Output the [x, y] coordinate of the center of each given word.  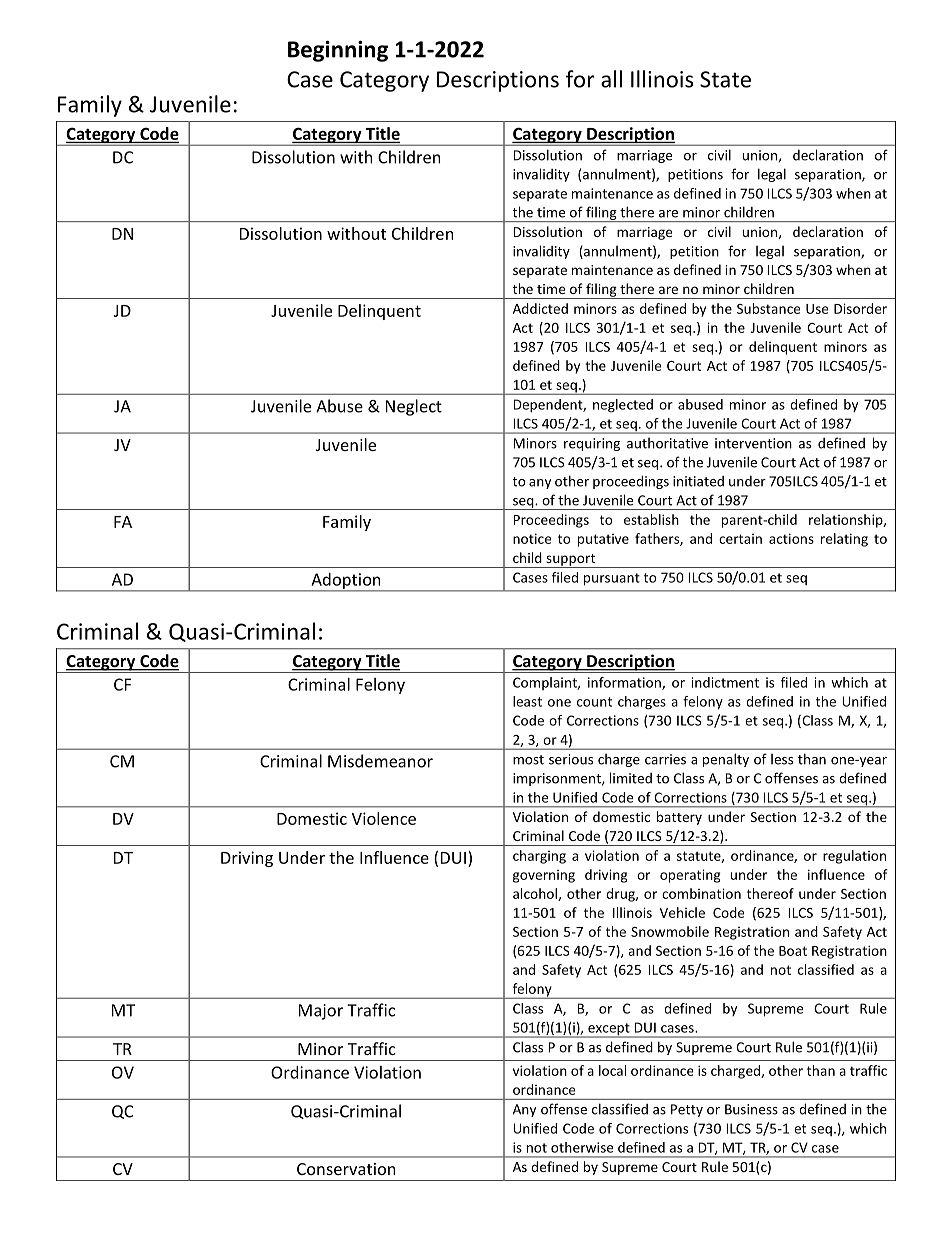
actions [791, 538]
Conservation [346, 1169]
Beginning [338, 51]
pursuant [612, 579]
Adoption [346, 582]
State [725, 79]
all [611, 79]
